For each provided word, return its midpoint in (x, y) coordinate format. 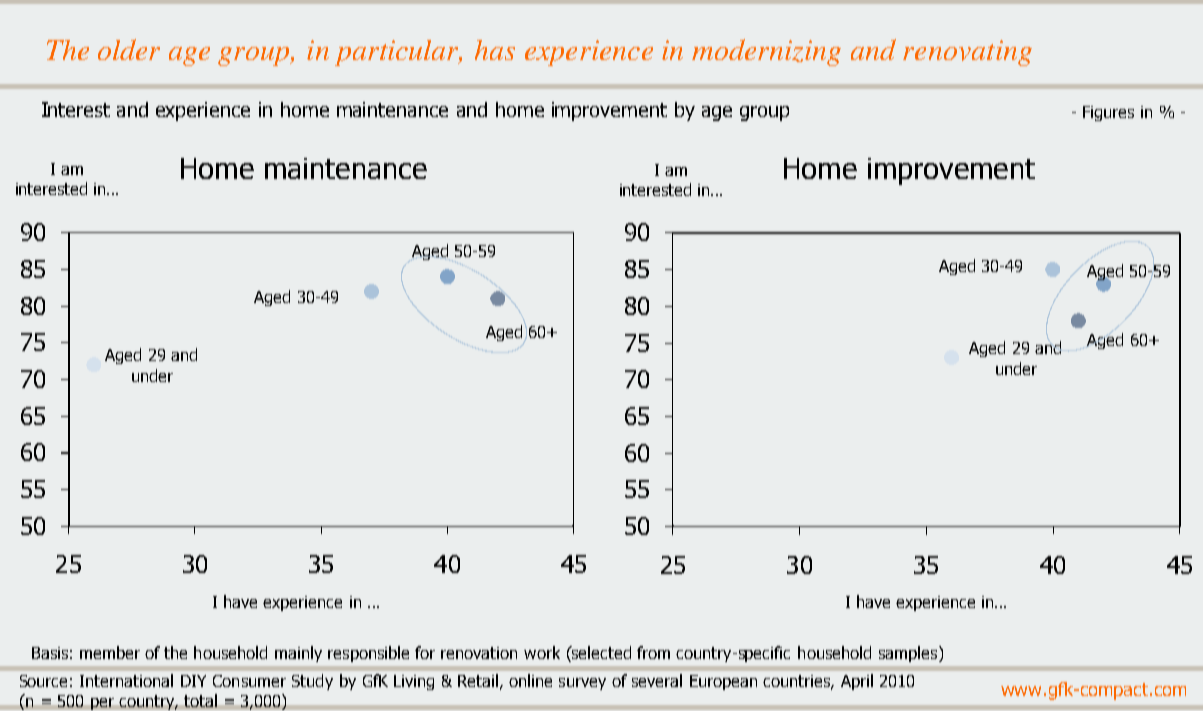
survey (582, 684)
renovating (967, 53)
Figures (1108, 113)
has (495, 50)
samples (909, 654)
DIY (193, 681)
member (110, 652)
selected (600, 652)
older (129, 49)
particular (398, 53)
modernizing (766, 52)
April (857, 682)
